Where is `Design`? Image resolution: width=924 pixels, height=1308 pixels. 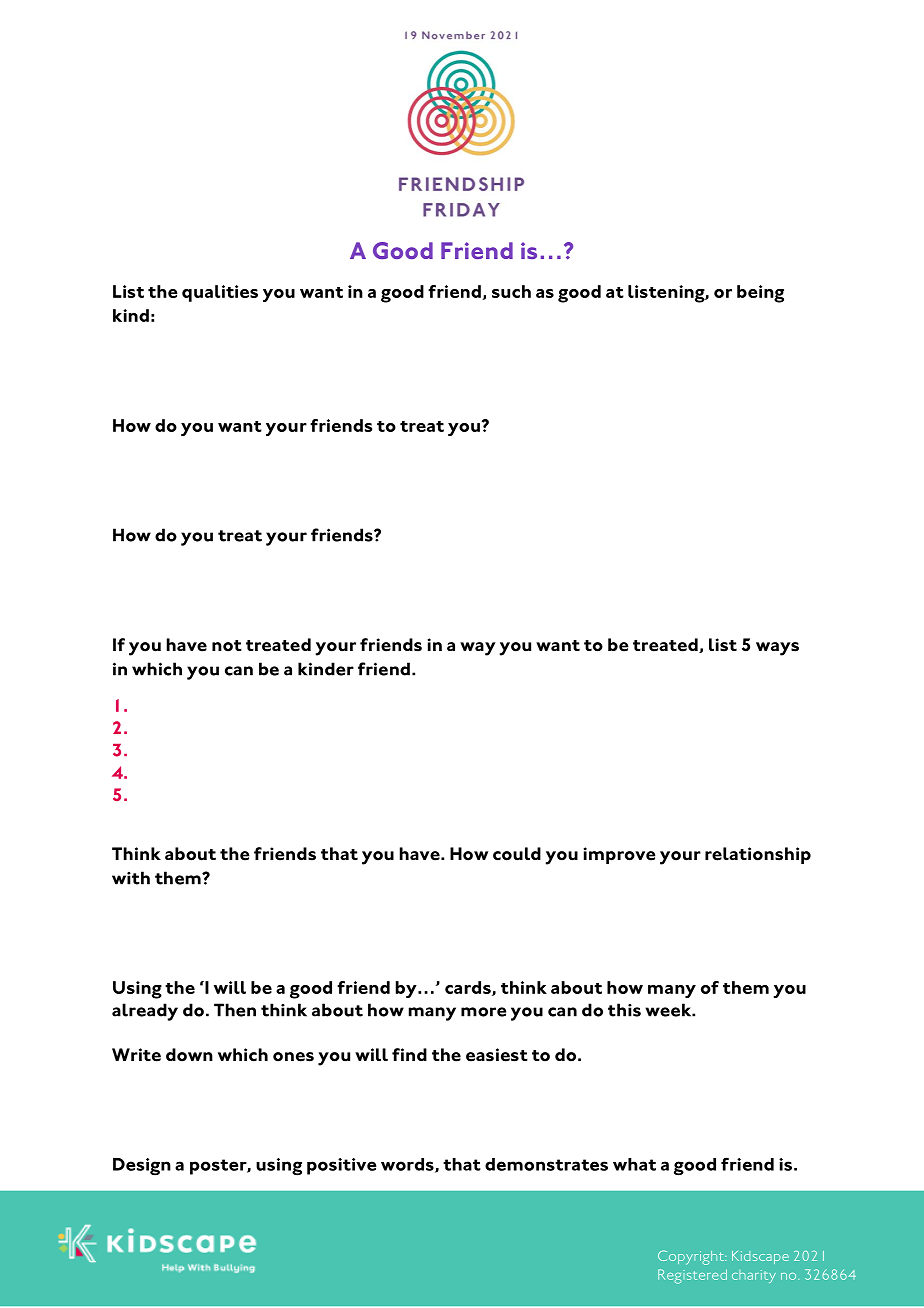 Design is located at coordinates (142, 1167).
